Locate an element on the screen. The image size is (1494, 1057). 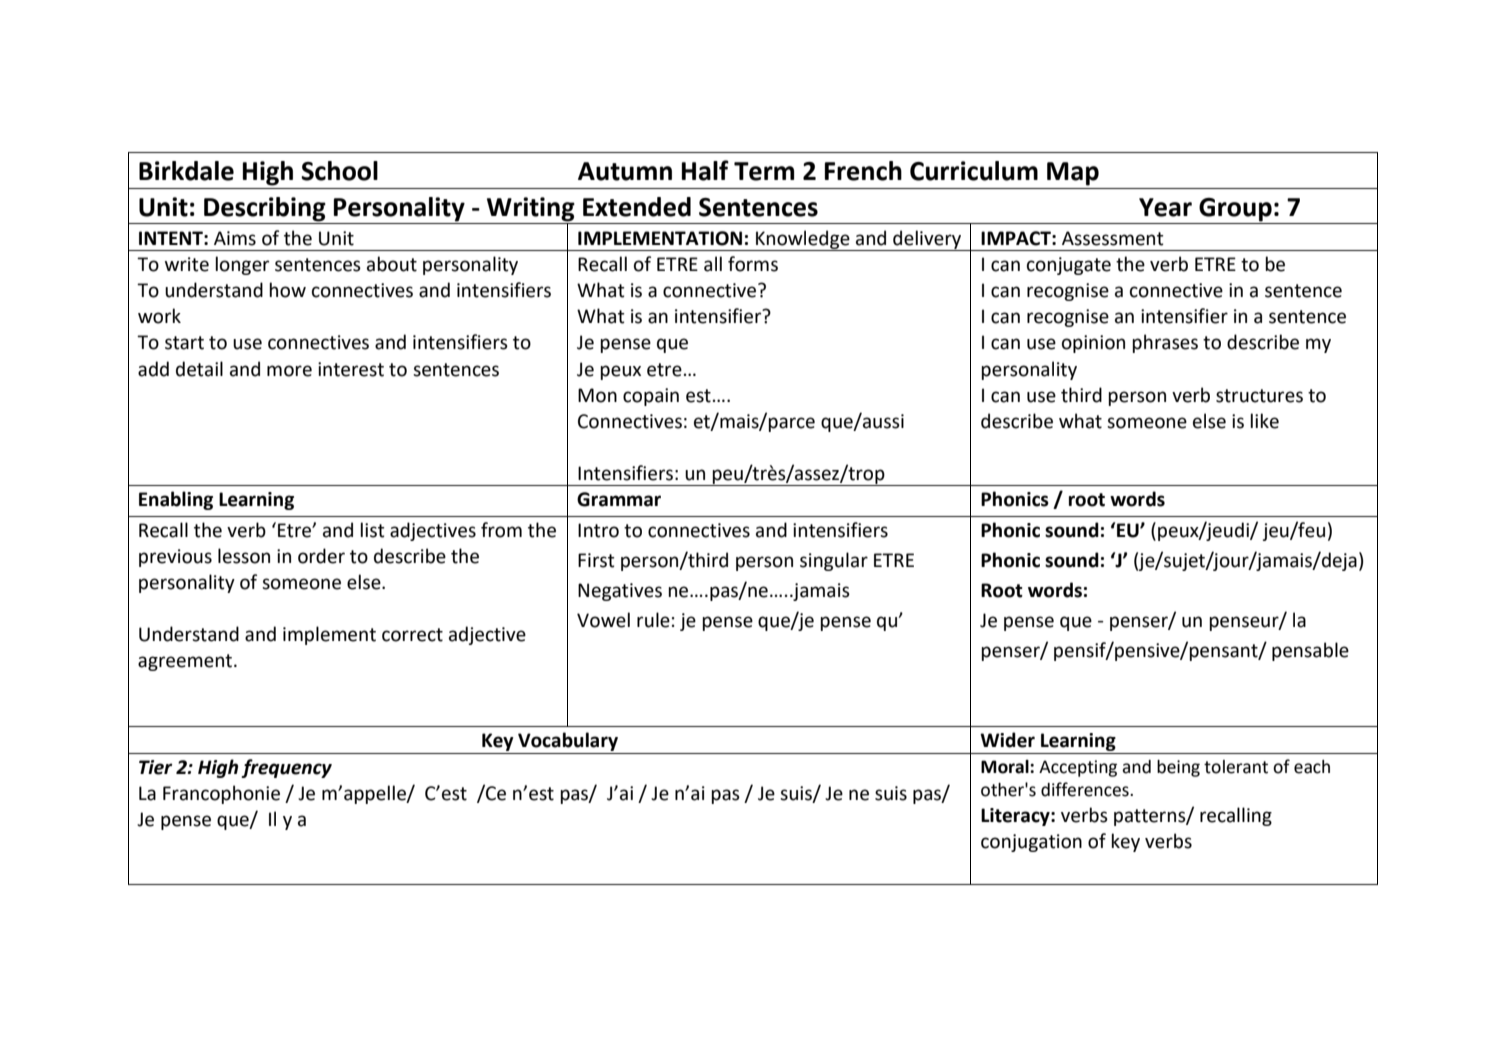
Grammar is located at coordinates (619, 499).
